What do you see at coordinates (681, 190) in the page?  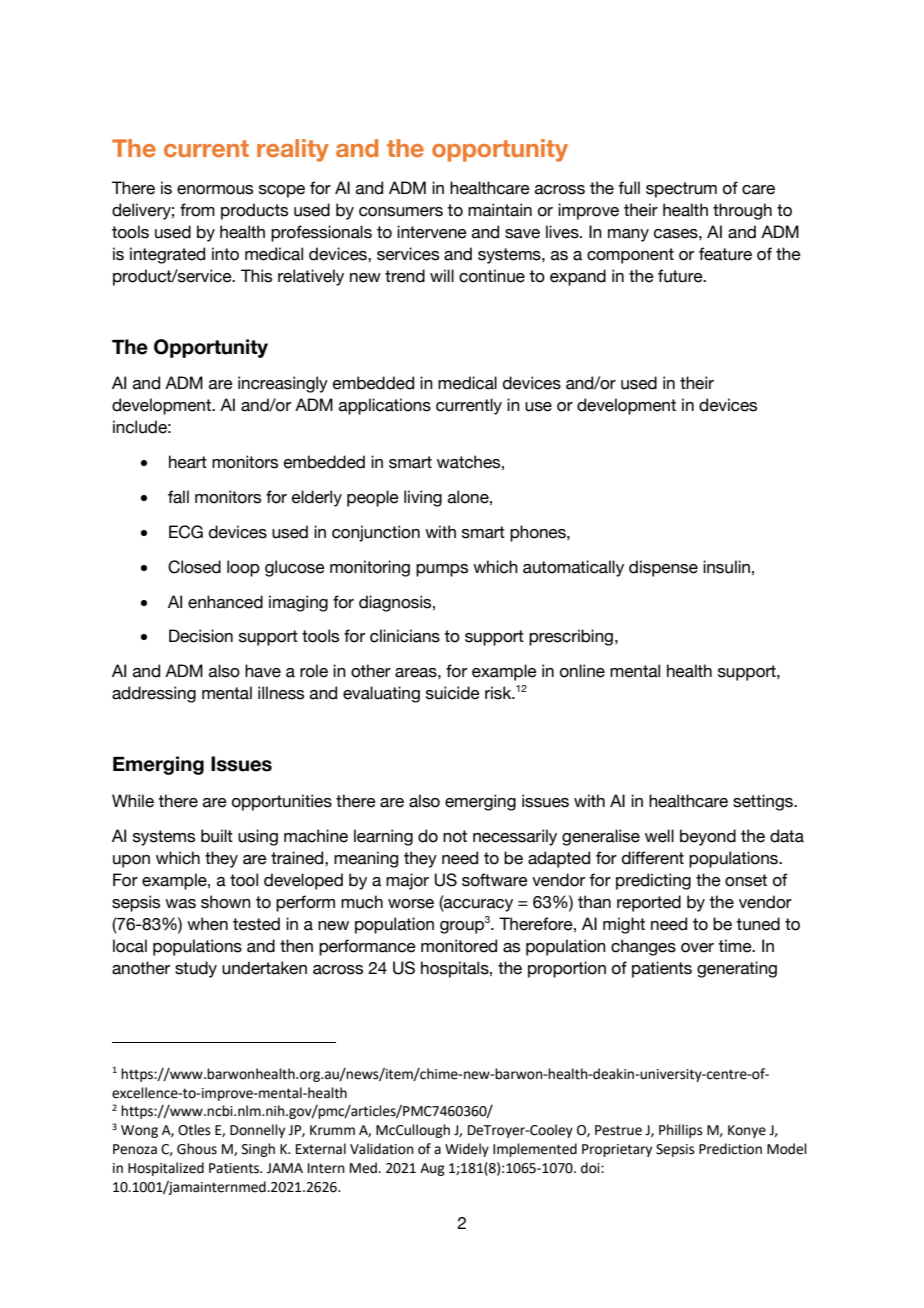 I see `spectrum` at bounding box center [681, 190].
